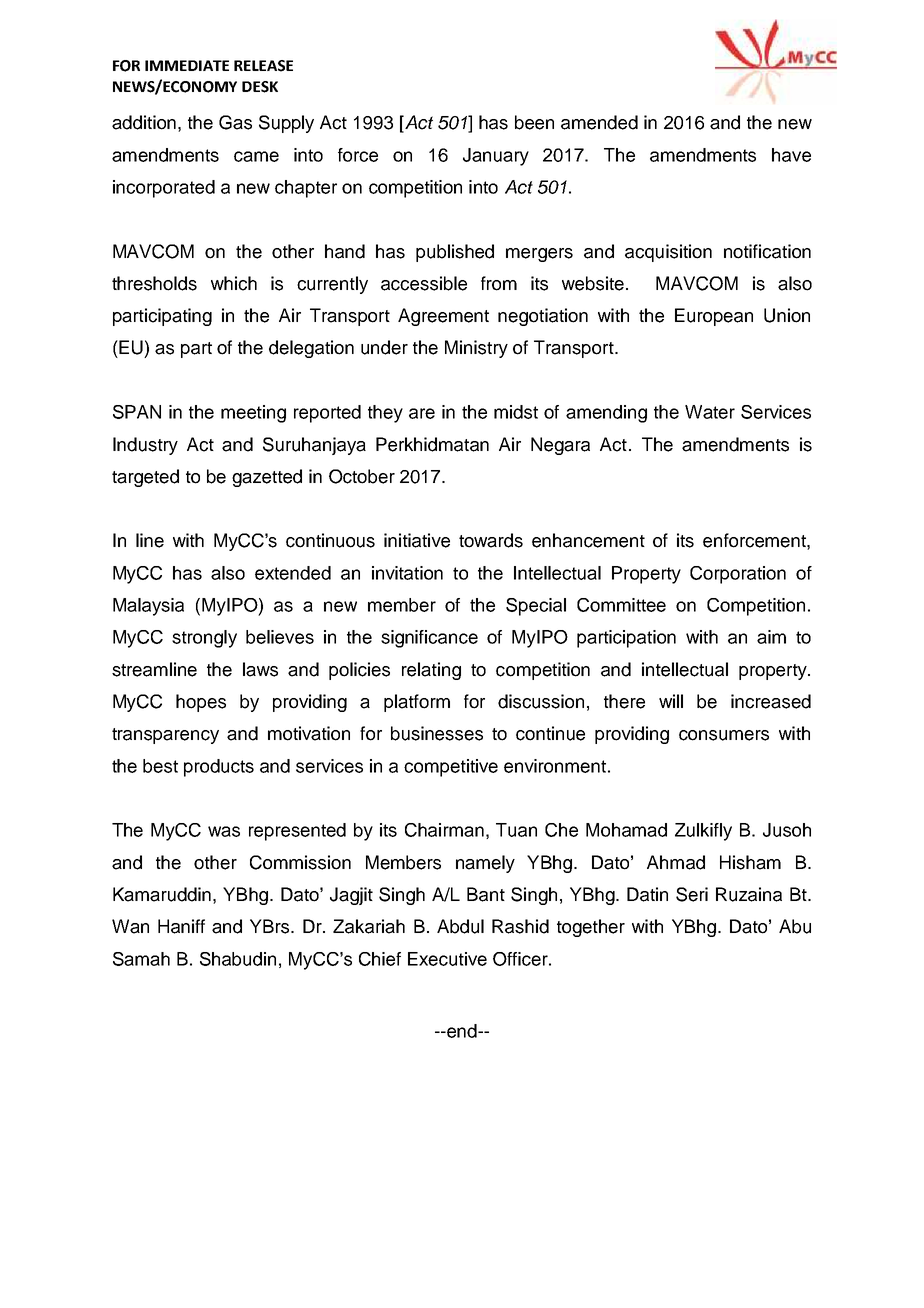 This page has height=1308, width=924. I want to click on which, so click(234, 283).
